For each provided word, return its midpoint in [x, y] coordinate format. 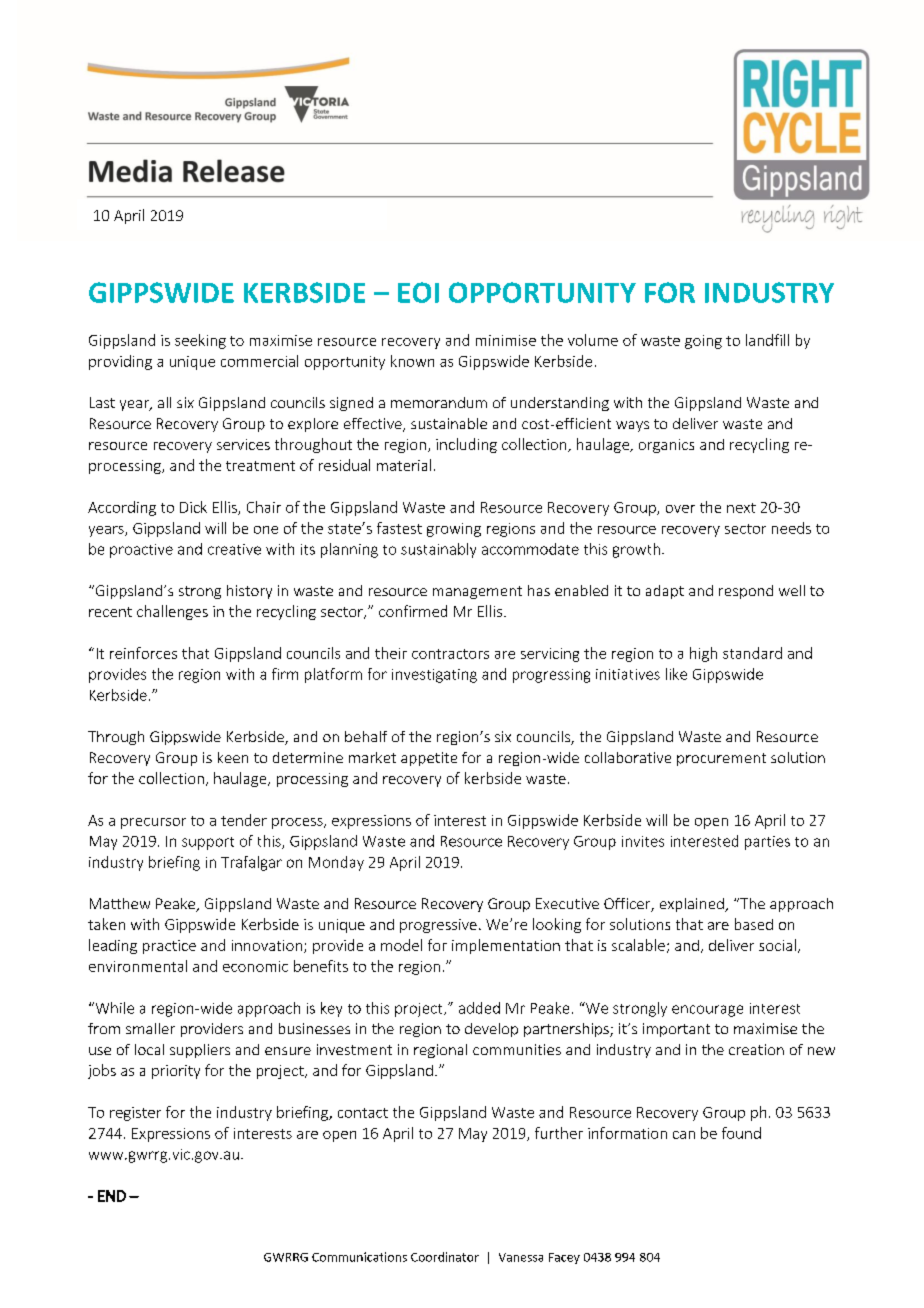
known [412, 361]
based [754, 924]
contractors [450, 654]
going [703, 342]
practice [169, 947]
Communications [359, 1257]
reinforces [143, 653]
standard [752, 653]
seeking [200, 341]
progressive [438, 926]
